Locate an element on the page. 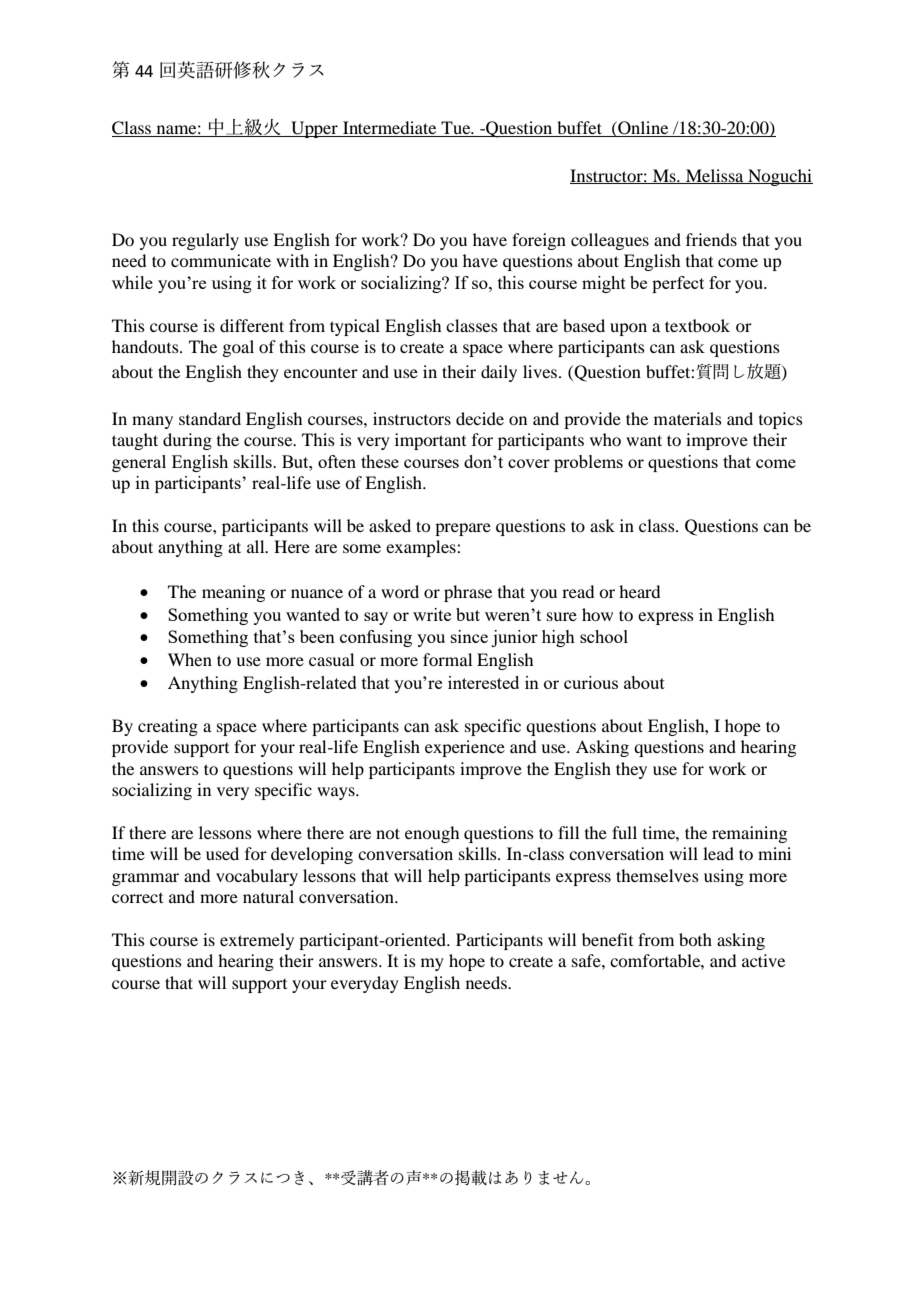  benefit is located at coordinates (607, 939).
